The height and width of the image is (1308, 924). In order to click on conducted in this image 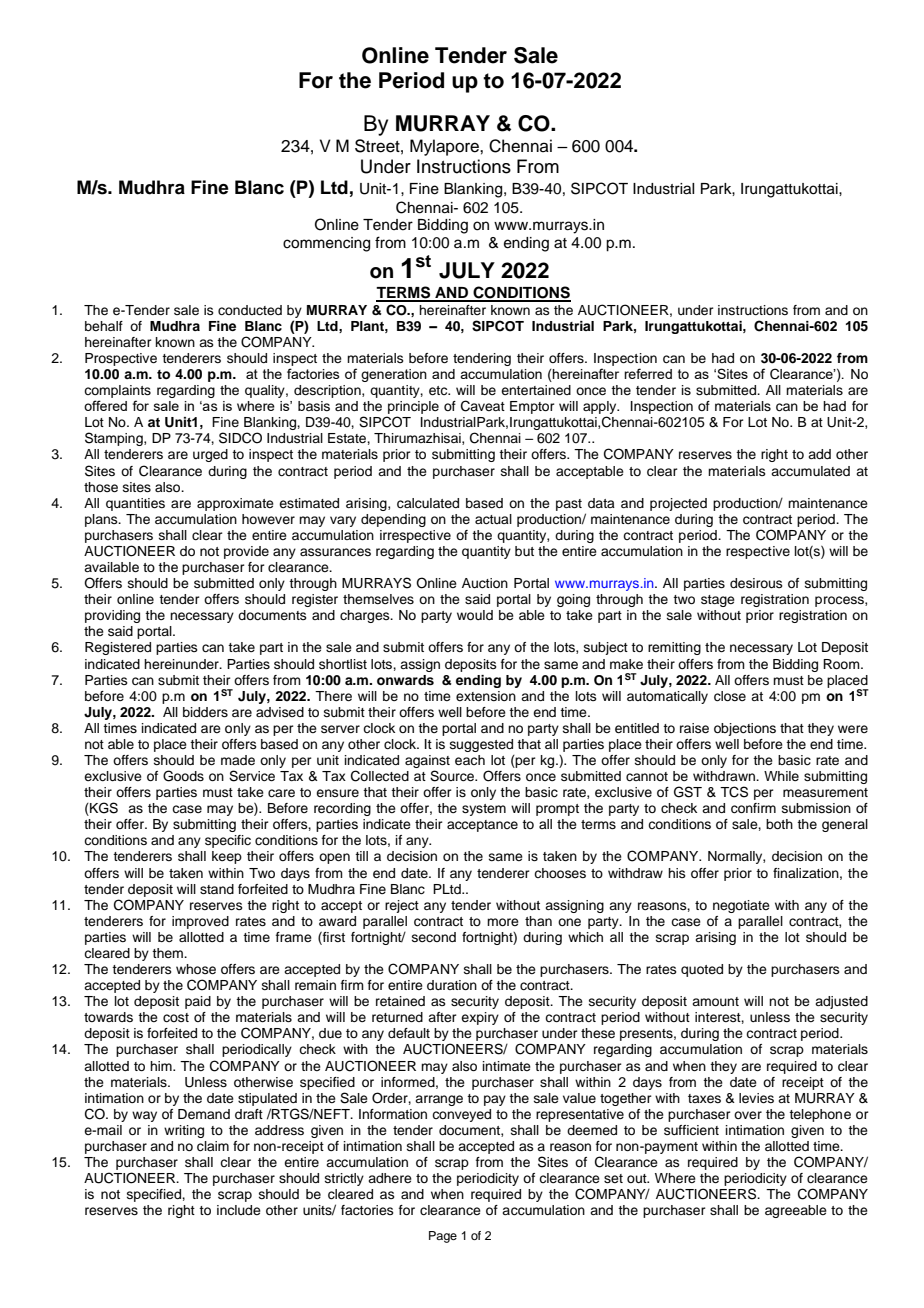, I will do `click(250, 310)`.
